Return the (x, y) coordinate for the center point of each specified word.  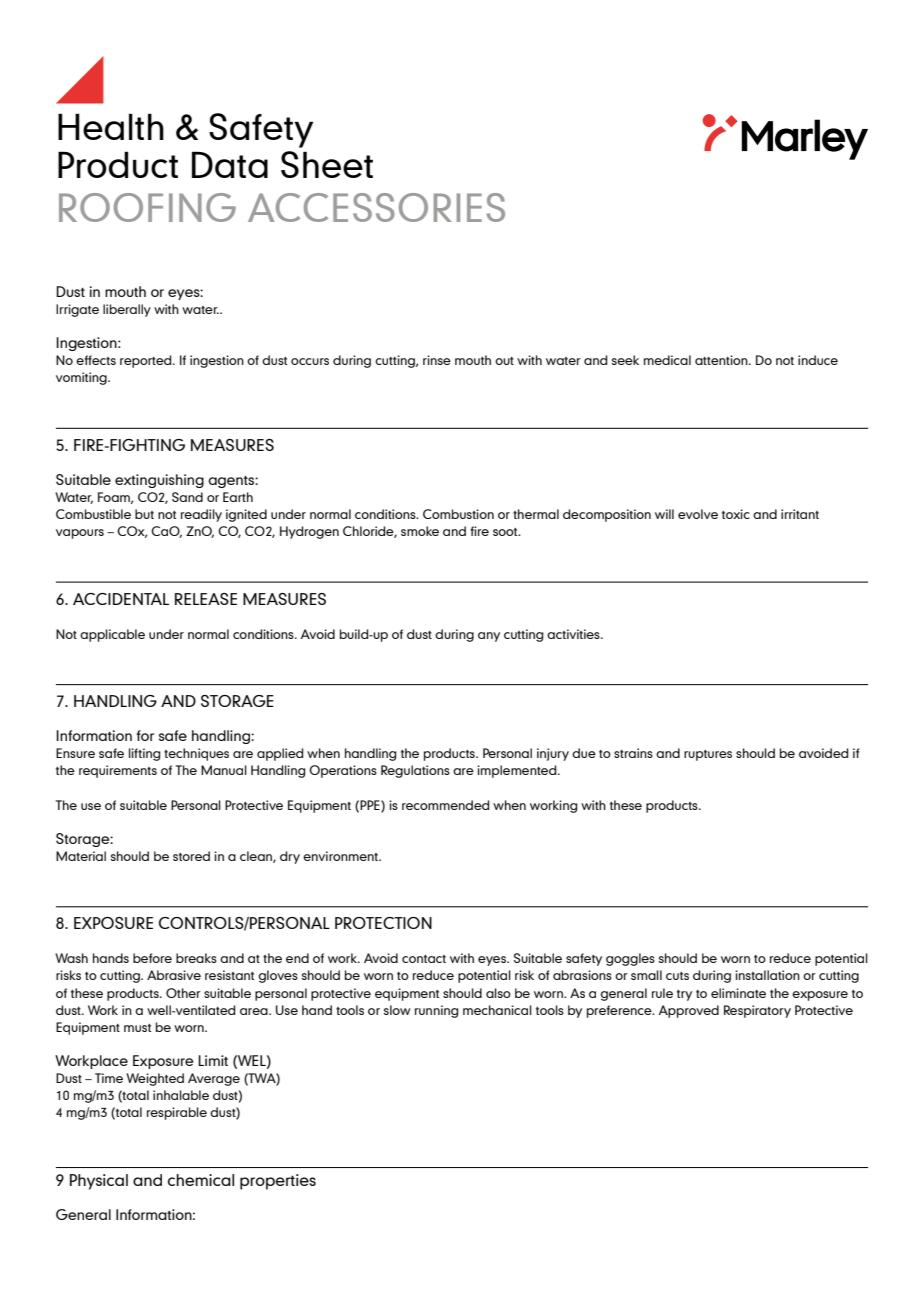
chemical (201, 1180)
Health (111, 126)
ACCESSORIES (376, 207)
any (489, 637)
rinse (437, 360)
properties (278, 1182)
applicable (112, 635)
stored (191, 856)
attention (722, 360)
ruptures (708, 755)
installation (767, 975)
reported (147, 361)
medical (667, 360)
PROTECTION (383, 923)
